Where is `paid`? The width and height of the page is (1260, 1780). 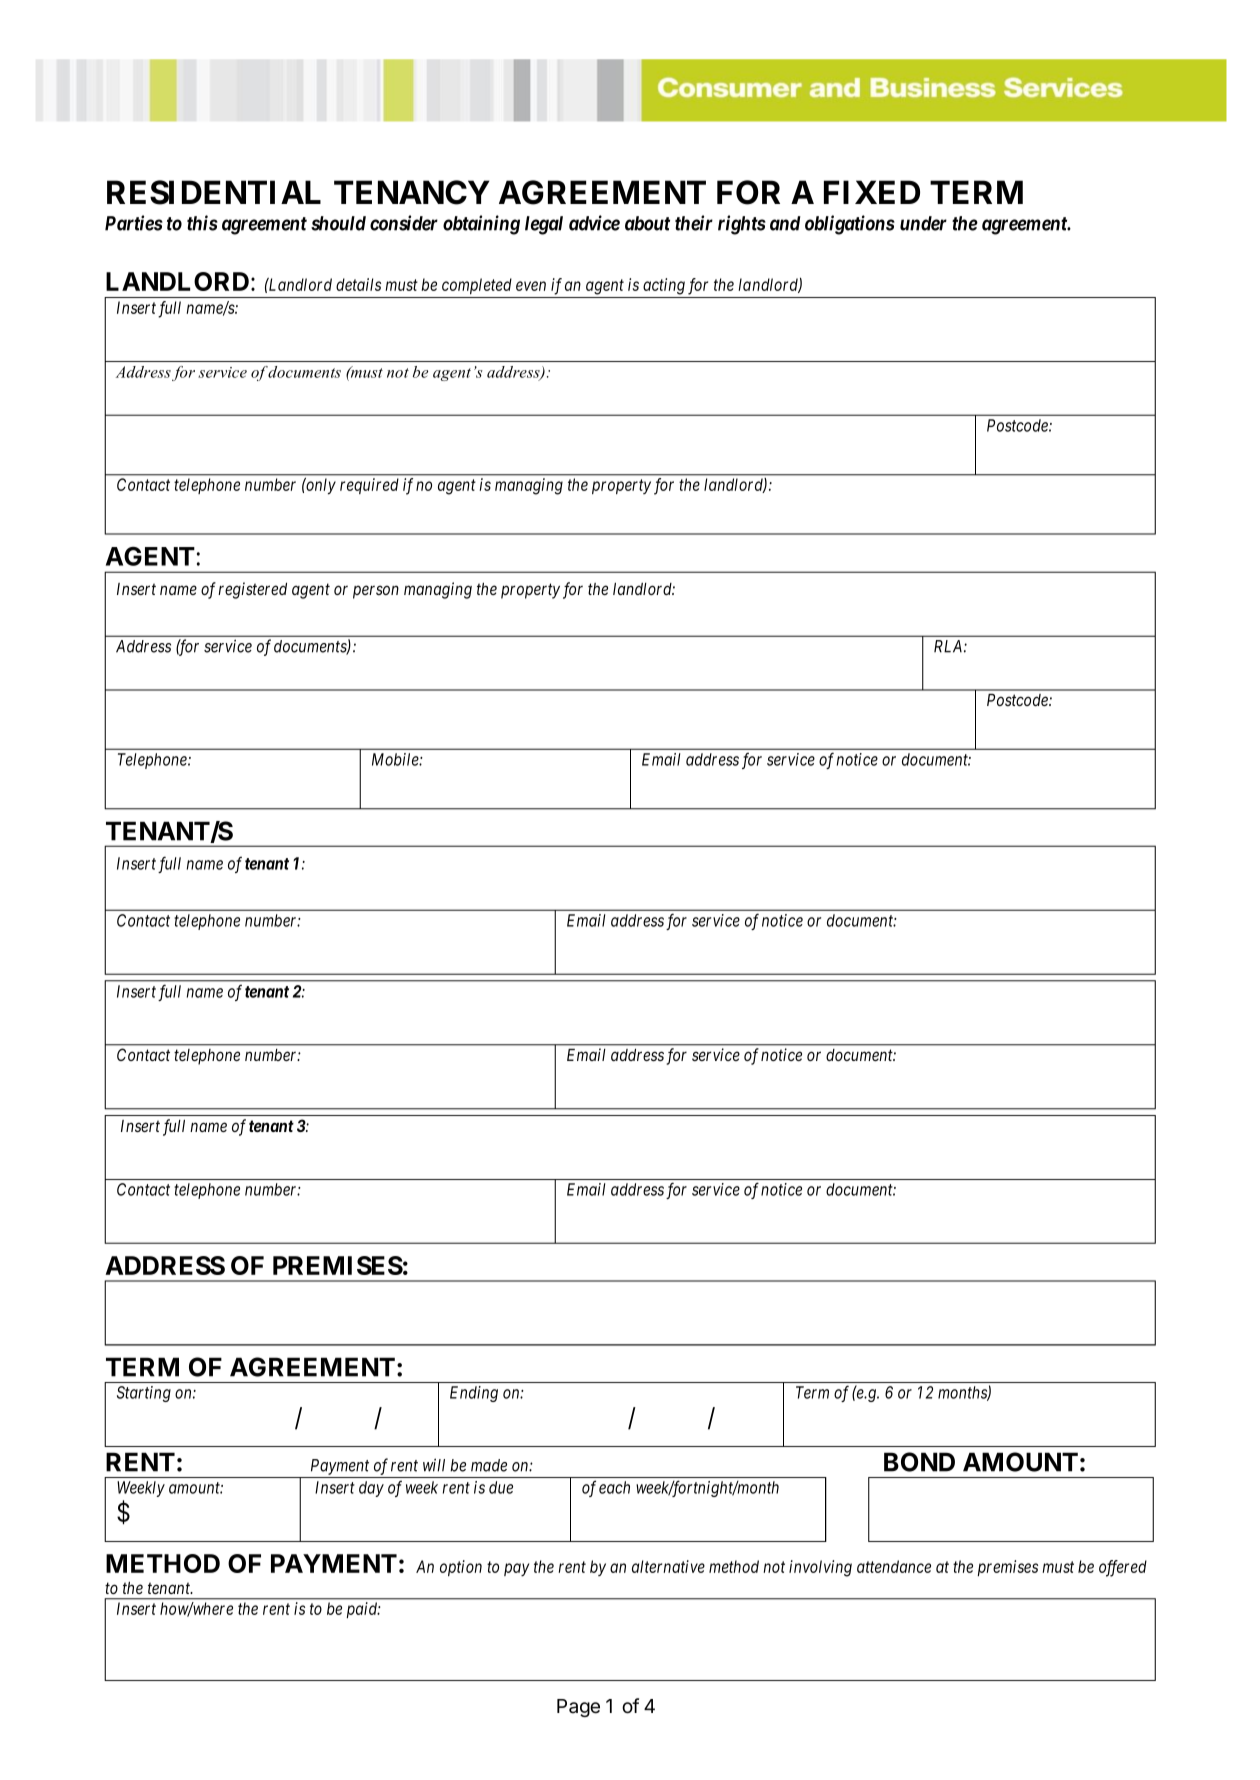
paid is located at coordinates (363, 1610).
